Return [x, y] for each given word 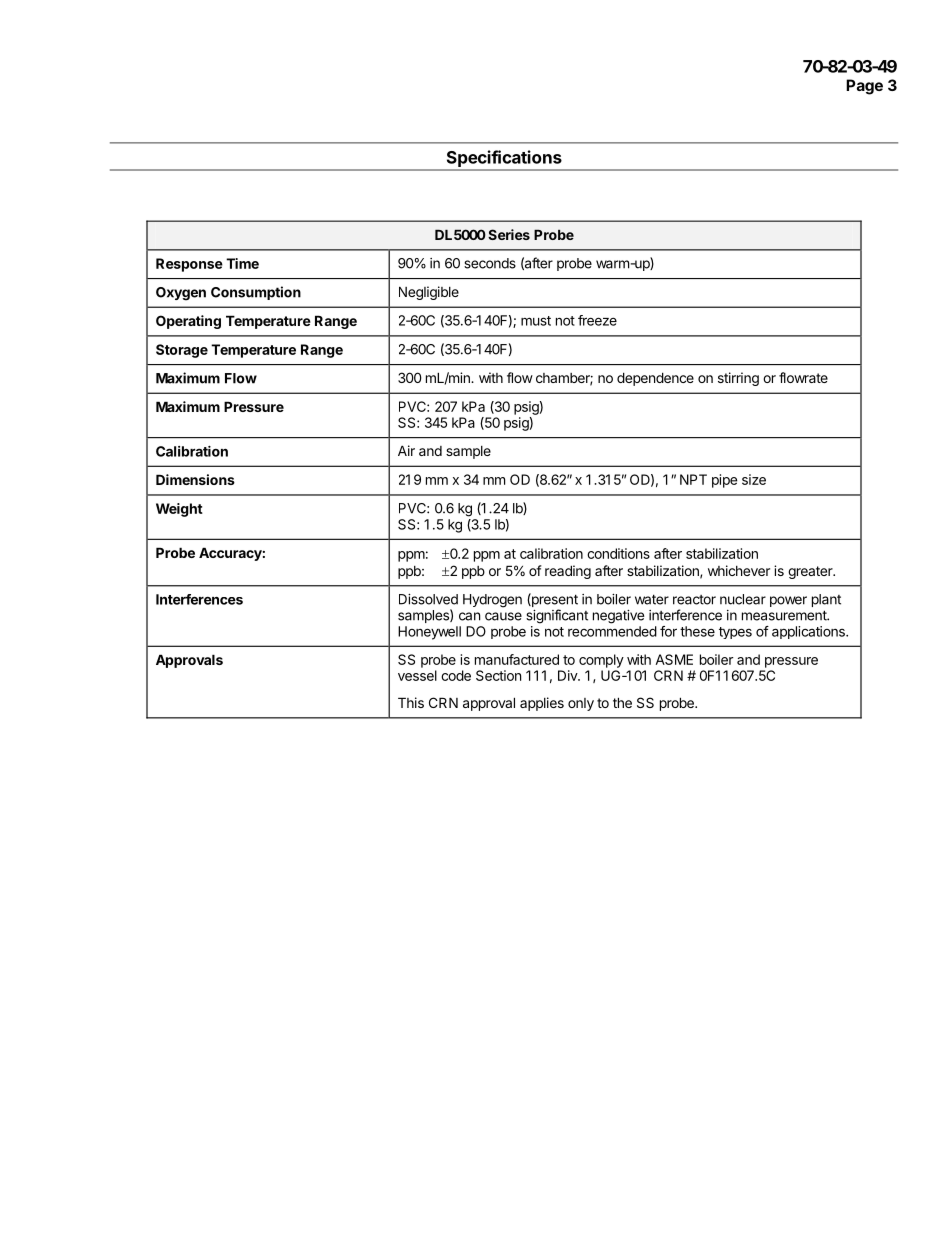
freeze [597, 320]
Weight [179, 510]
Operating [188, 322]
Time [242, 263]
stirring [738, 379]
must [536, 321]
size [754, 479]
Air [406, 450]
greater [811, 572]
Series [509, 234]
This [411, 702]
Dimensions [195, 479]
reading [568, 572]
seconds [490, 263]
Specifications [504, 158]
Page [864, 87]
